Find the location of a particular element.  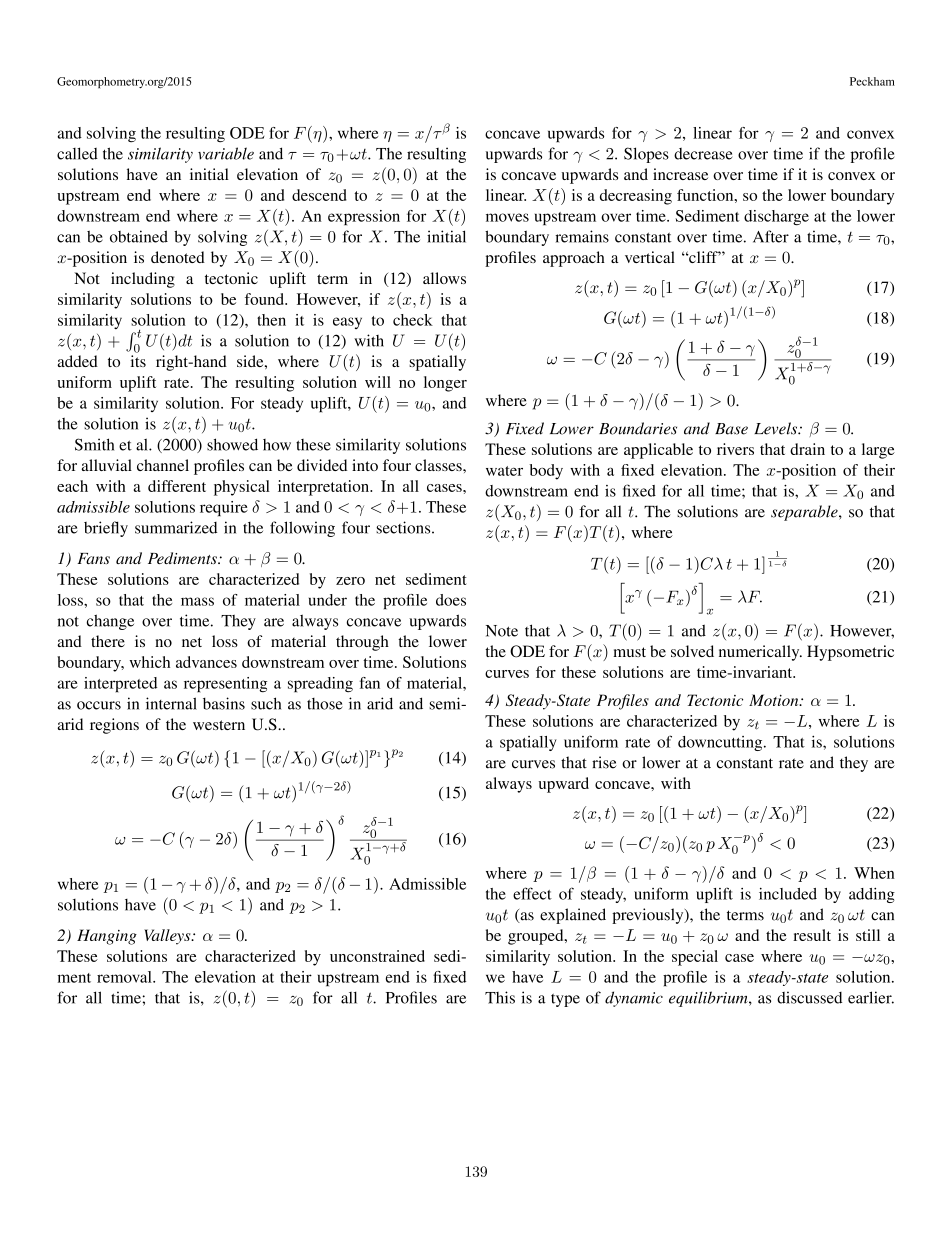

moves is located at coordinates (507, 217).
